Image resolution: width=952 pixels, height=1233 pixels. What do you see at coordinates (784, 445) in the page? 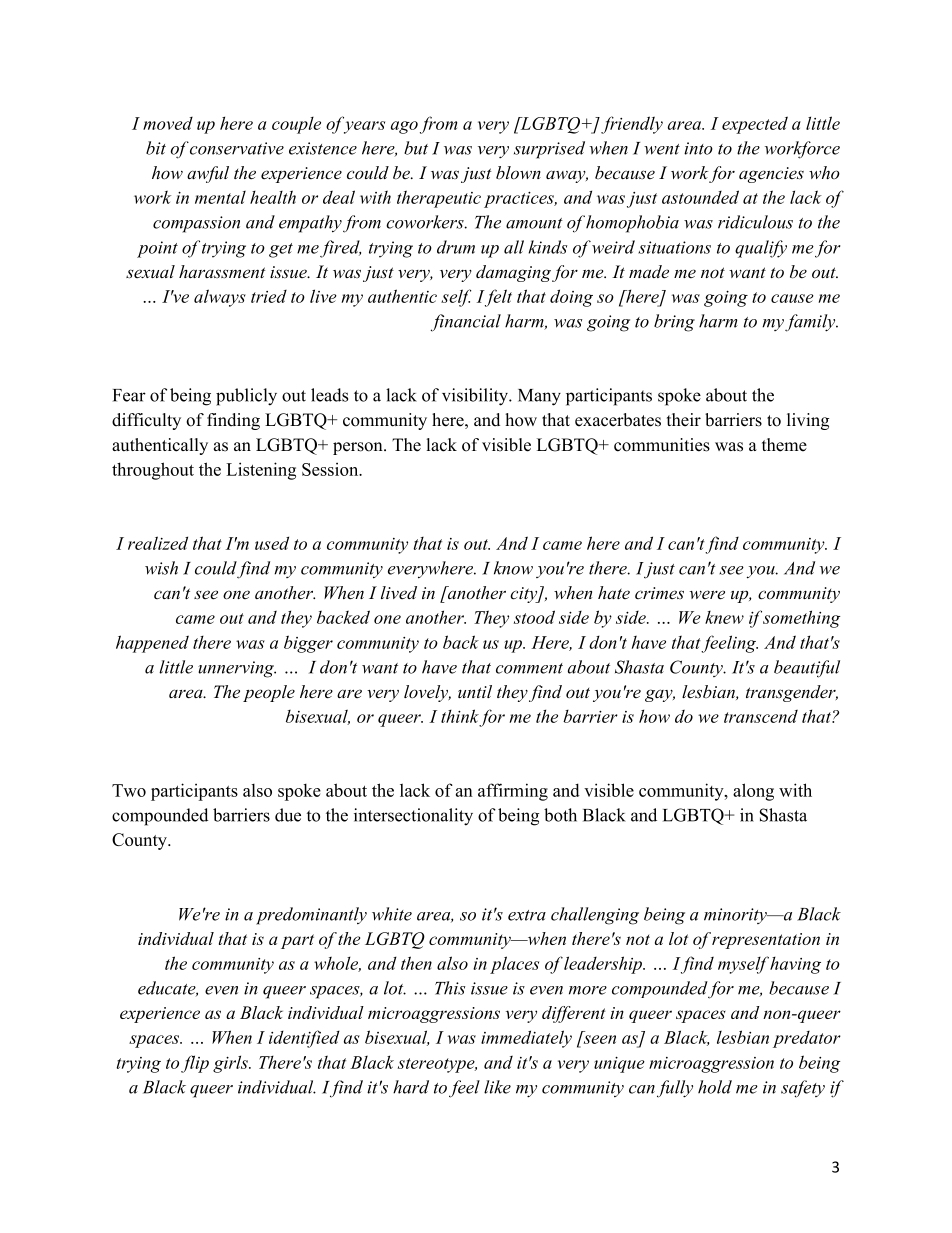
I see `theme` at bounding box center [784, 445].
